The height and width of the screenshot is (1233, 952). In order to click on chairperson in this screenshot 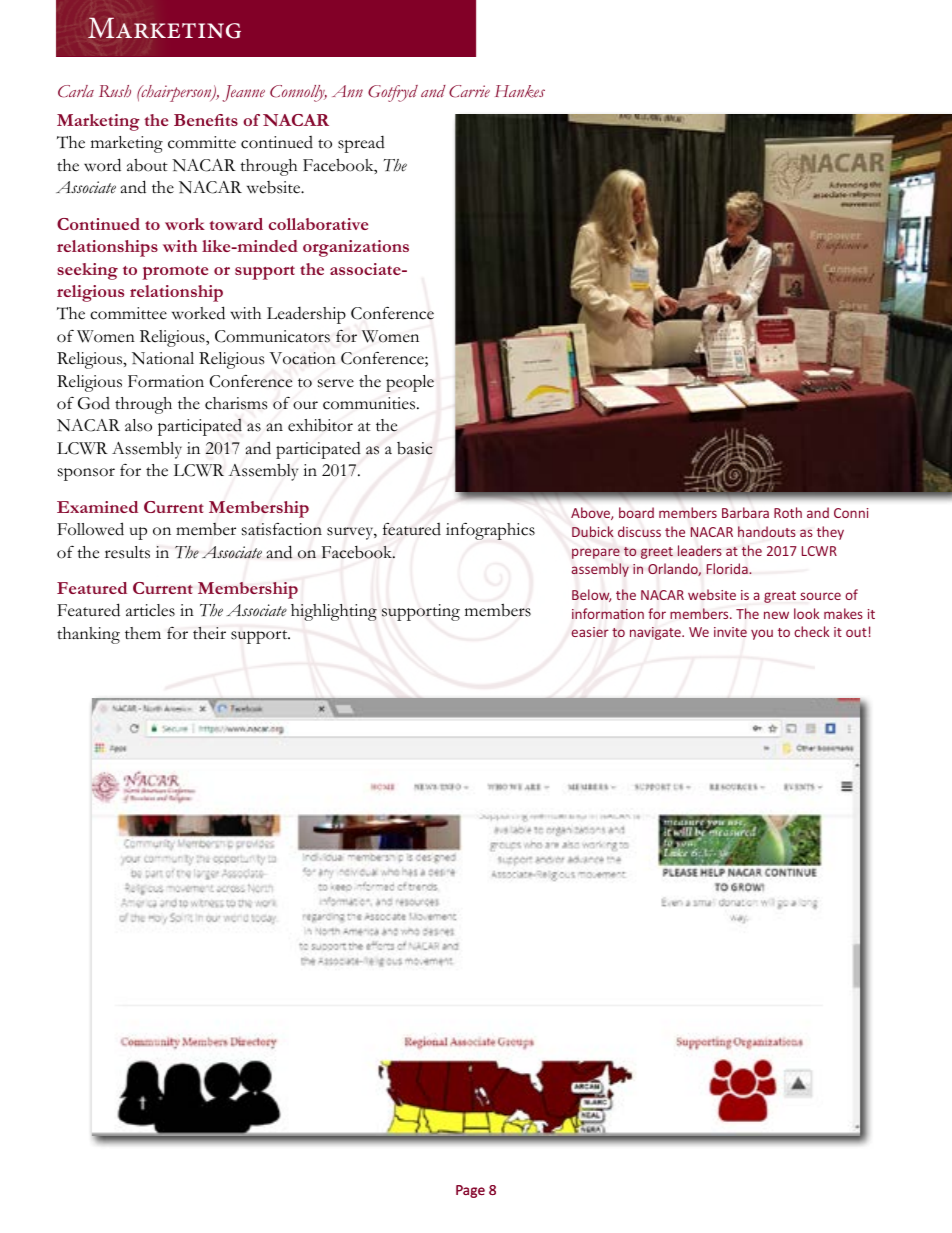, I will do `click(176, 93)`.
